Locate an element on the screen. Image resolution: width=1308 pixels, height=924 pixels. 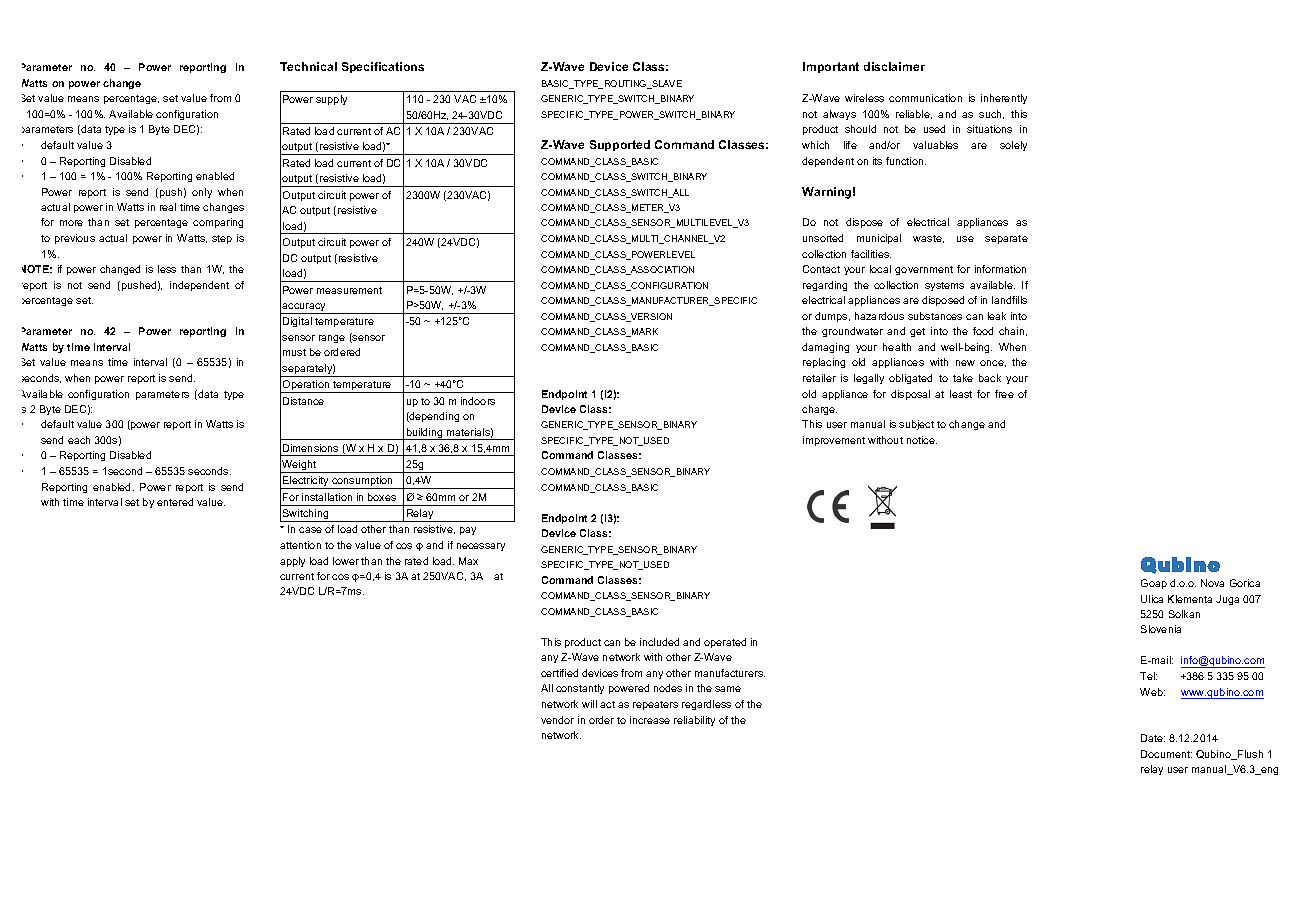
Important is located at coordinates (831, 67).
